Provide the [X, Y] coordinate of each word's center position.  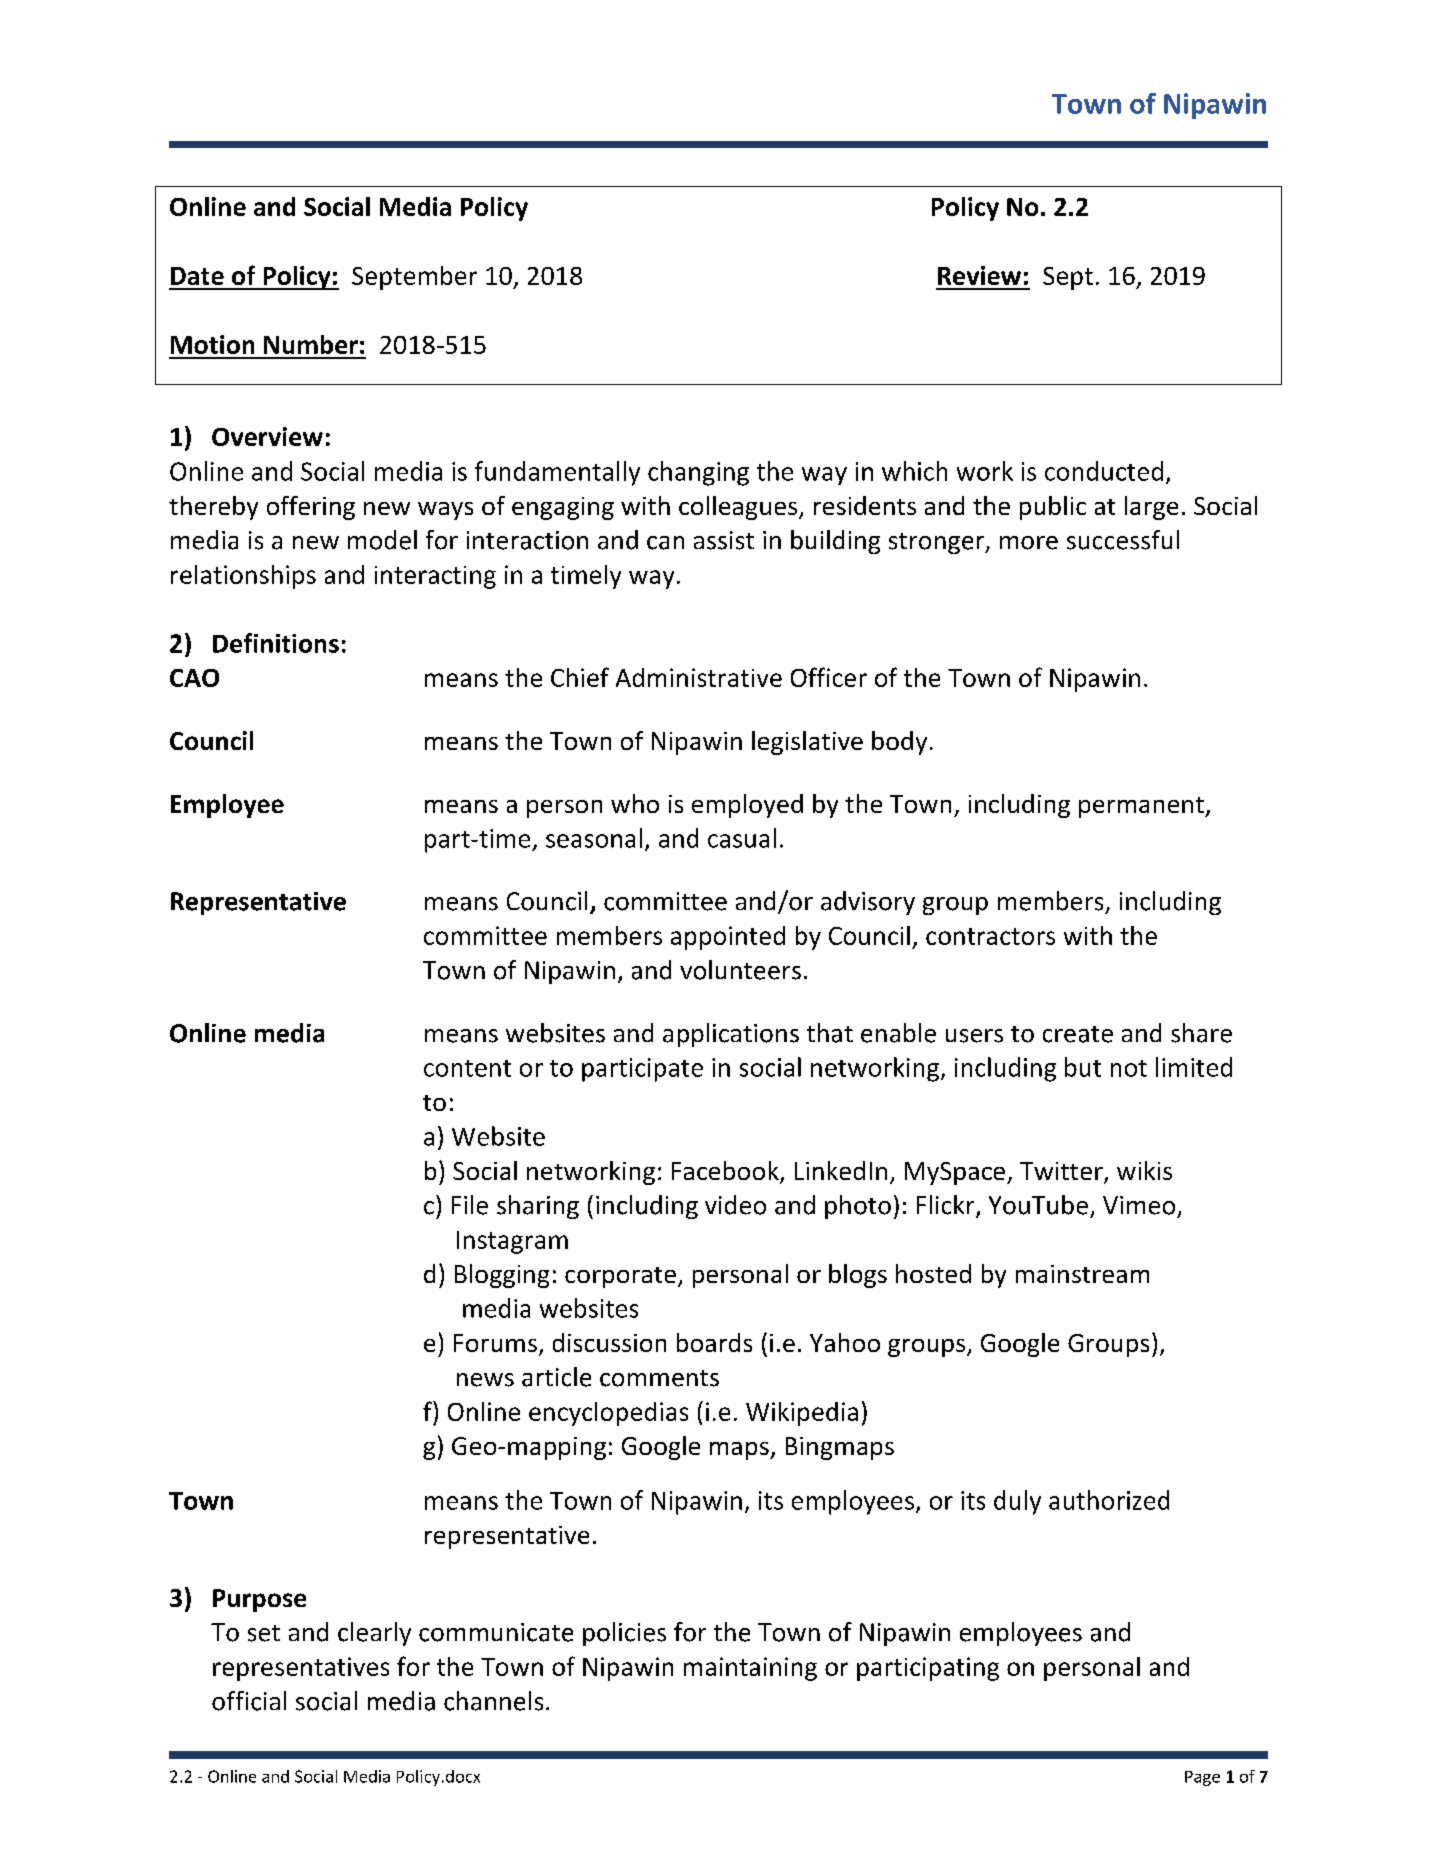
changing [698, 473]
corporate [620, 1277]
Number [311, 344]
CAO [194, 678]
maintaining [750, 1669]
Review [979, 275]
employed [747, 806]
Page [1202, 1778]
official [249, 1701]
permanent [1142, 807]
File [470, 1205]
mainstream [1082, 1274]
